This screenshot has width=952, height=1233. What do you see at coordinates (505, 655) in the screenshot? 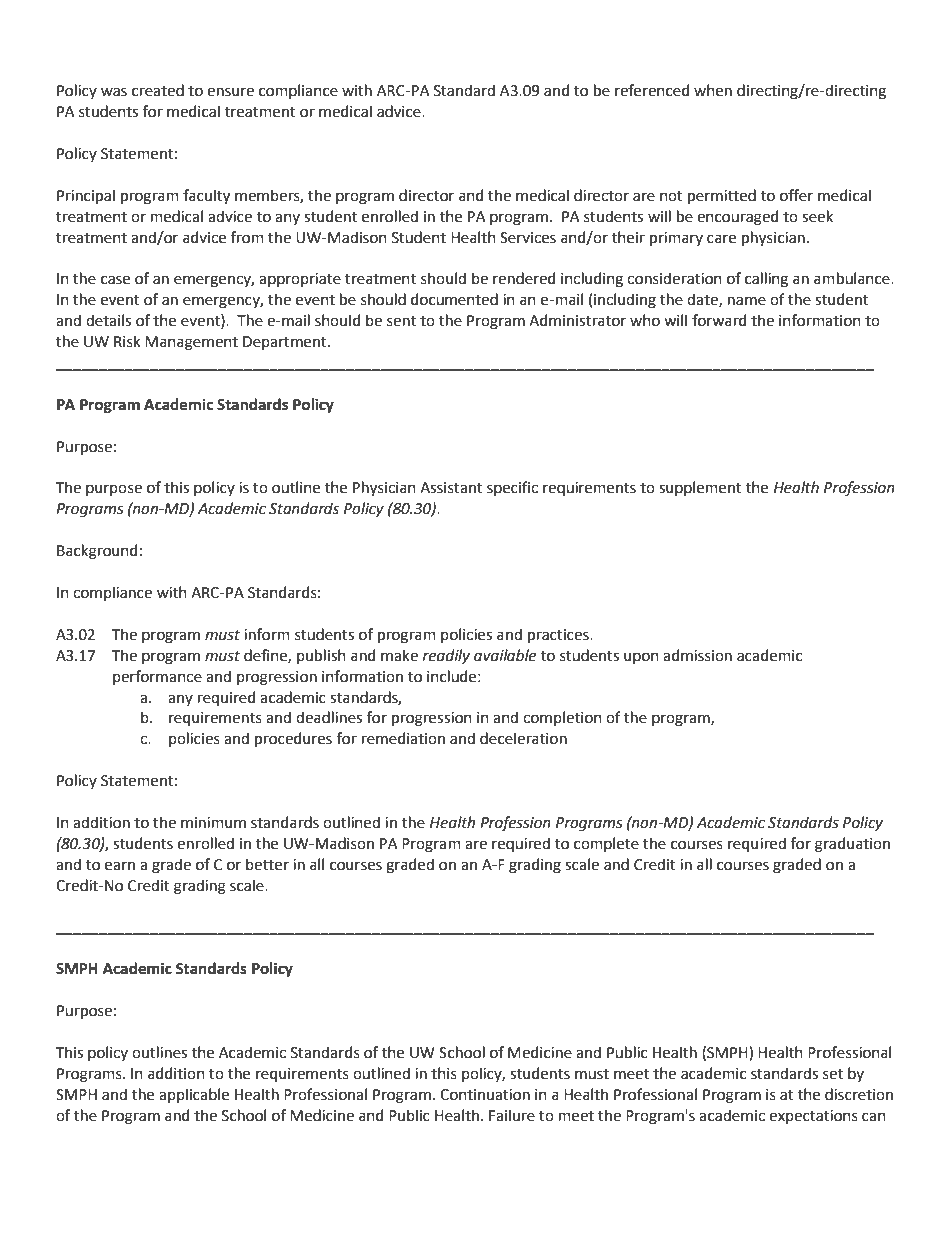
I see `available` at bounding box center [505, 655].
